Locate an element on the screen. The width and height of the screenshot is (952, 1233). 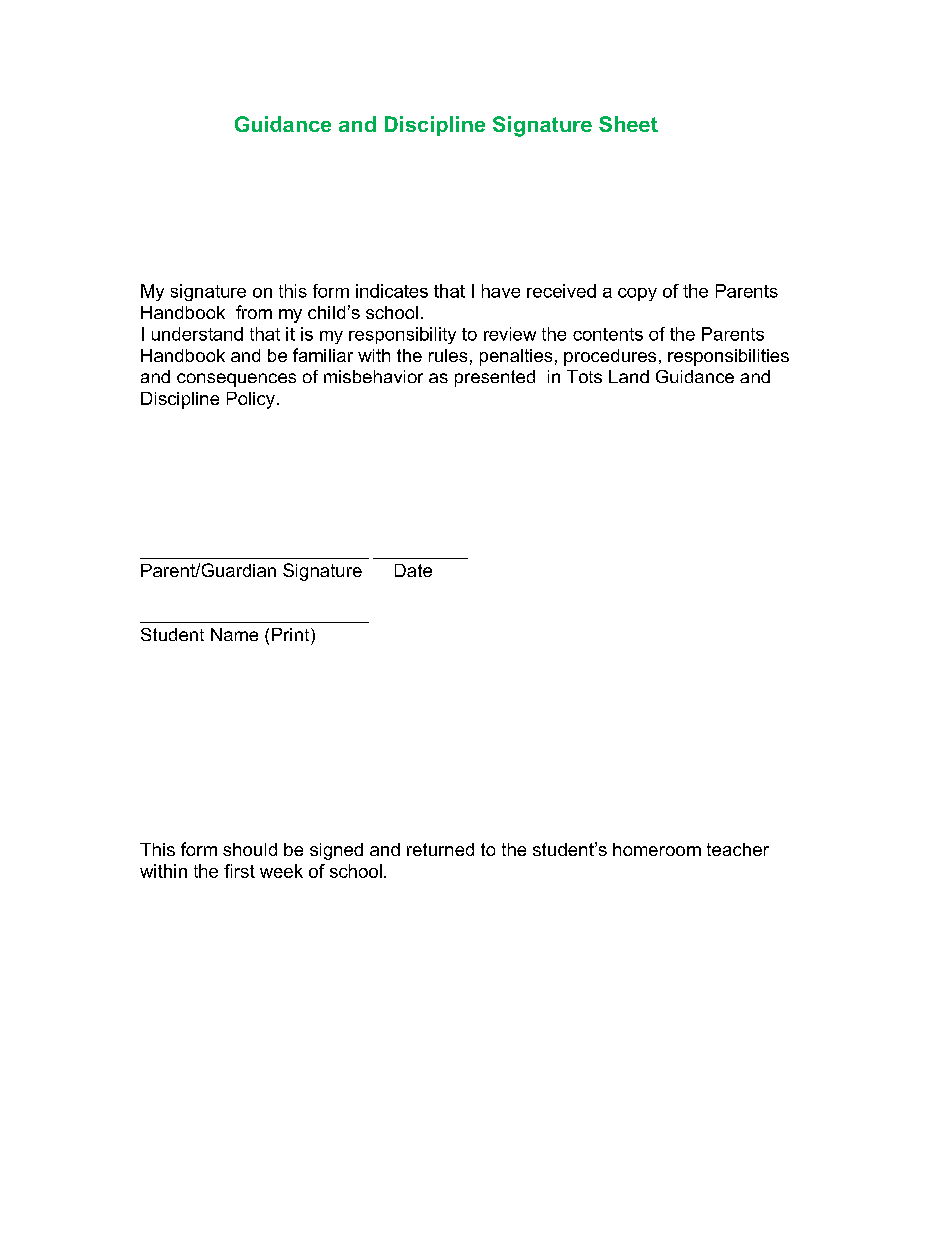
returned is located at coordinates (440, 849).
